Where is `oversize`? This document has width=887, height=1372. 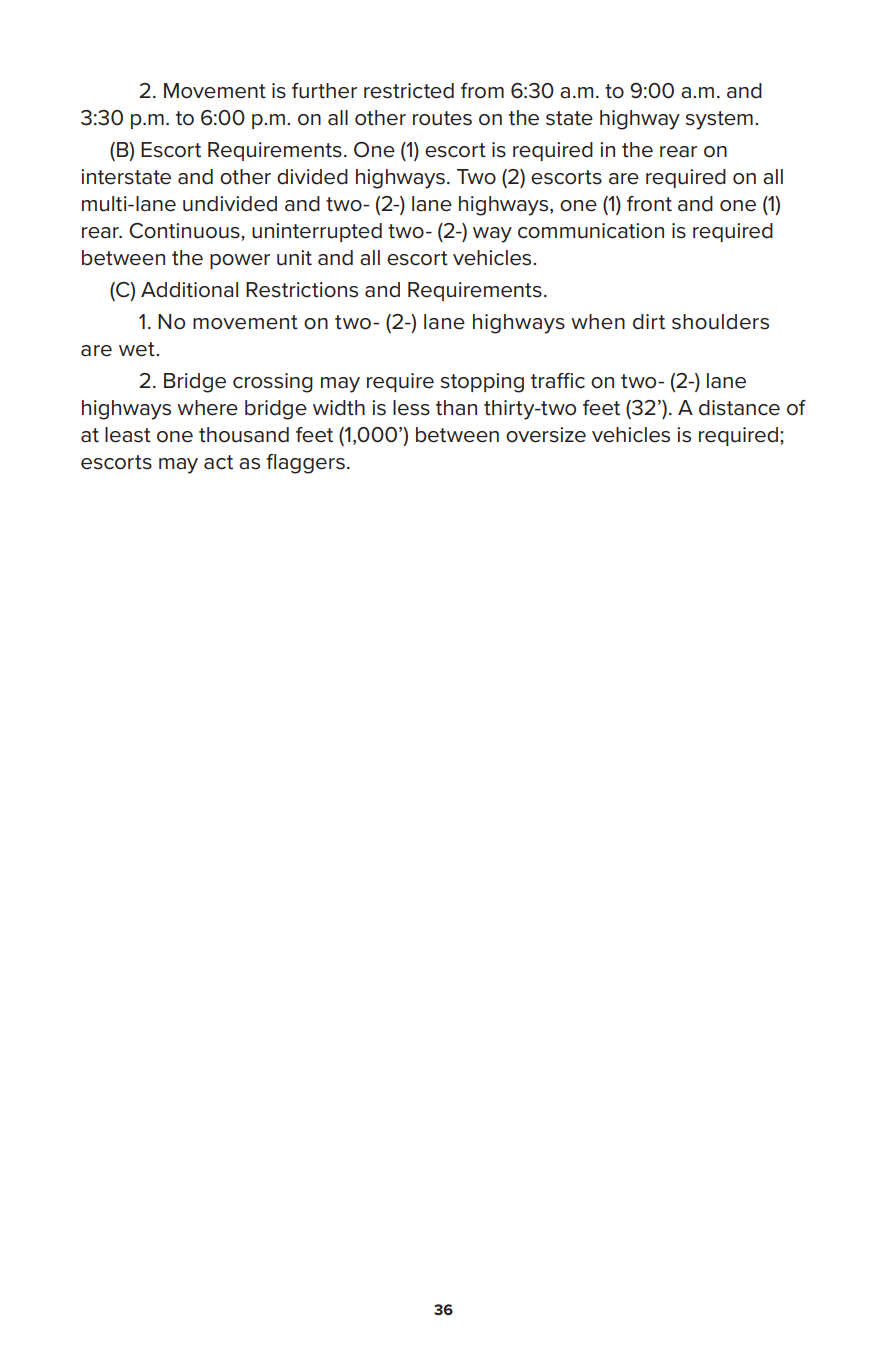 oversize is located at coordinates (546, 435).
